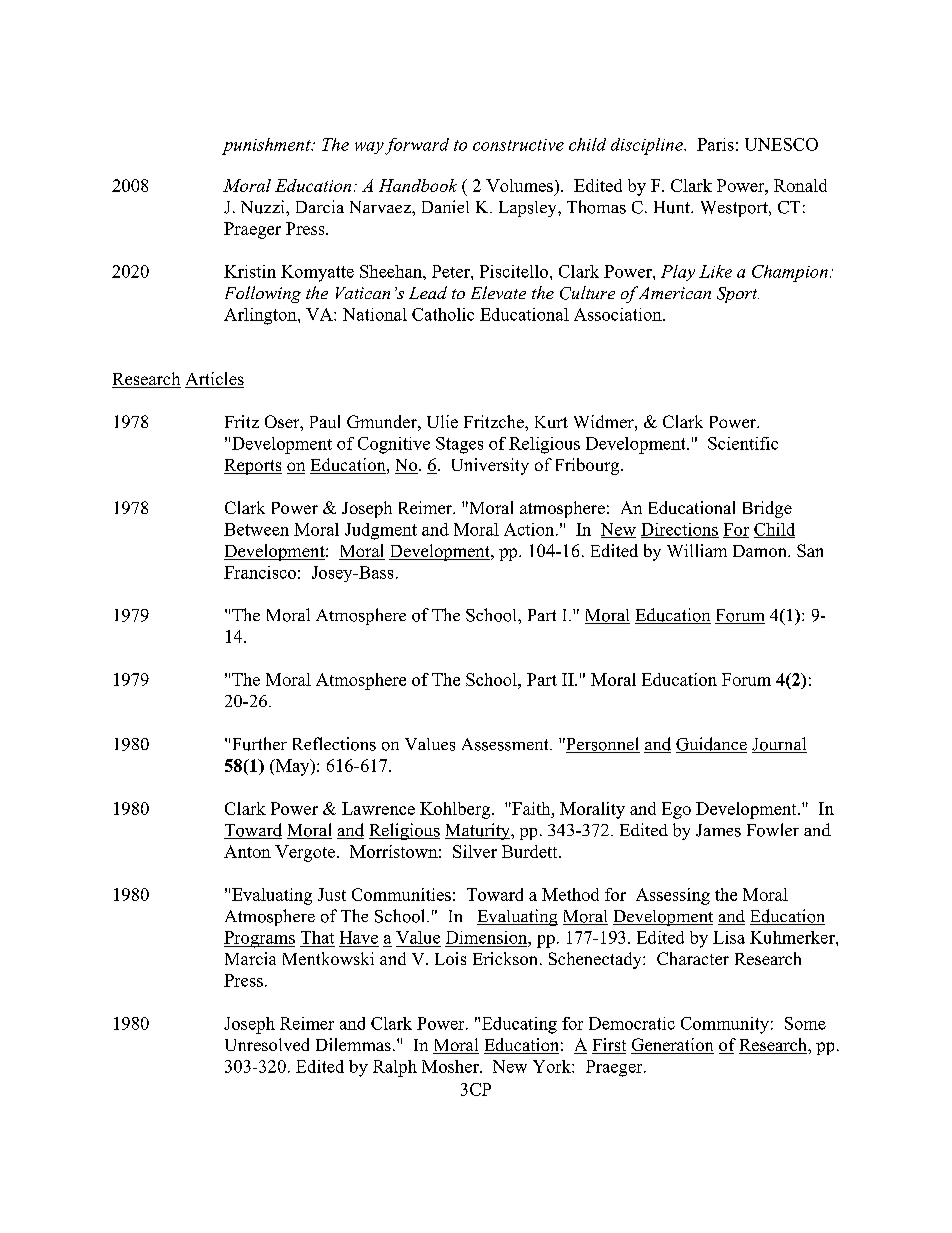 The width and height of the screenshot is (952, 1233). What do you see at coordinates (247, 851) in the screenshot?
I see `Anton` at bounding box center [247, 851].
